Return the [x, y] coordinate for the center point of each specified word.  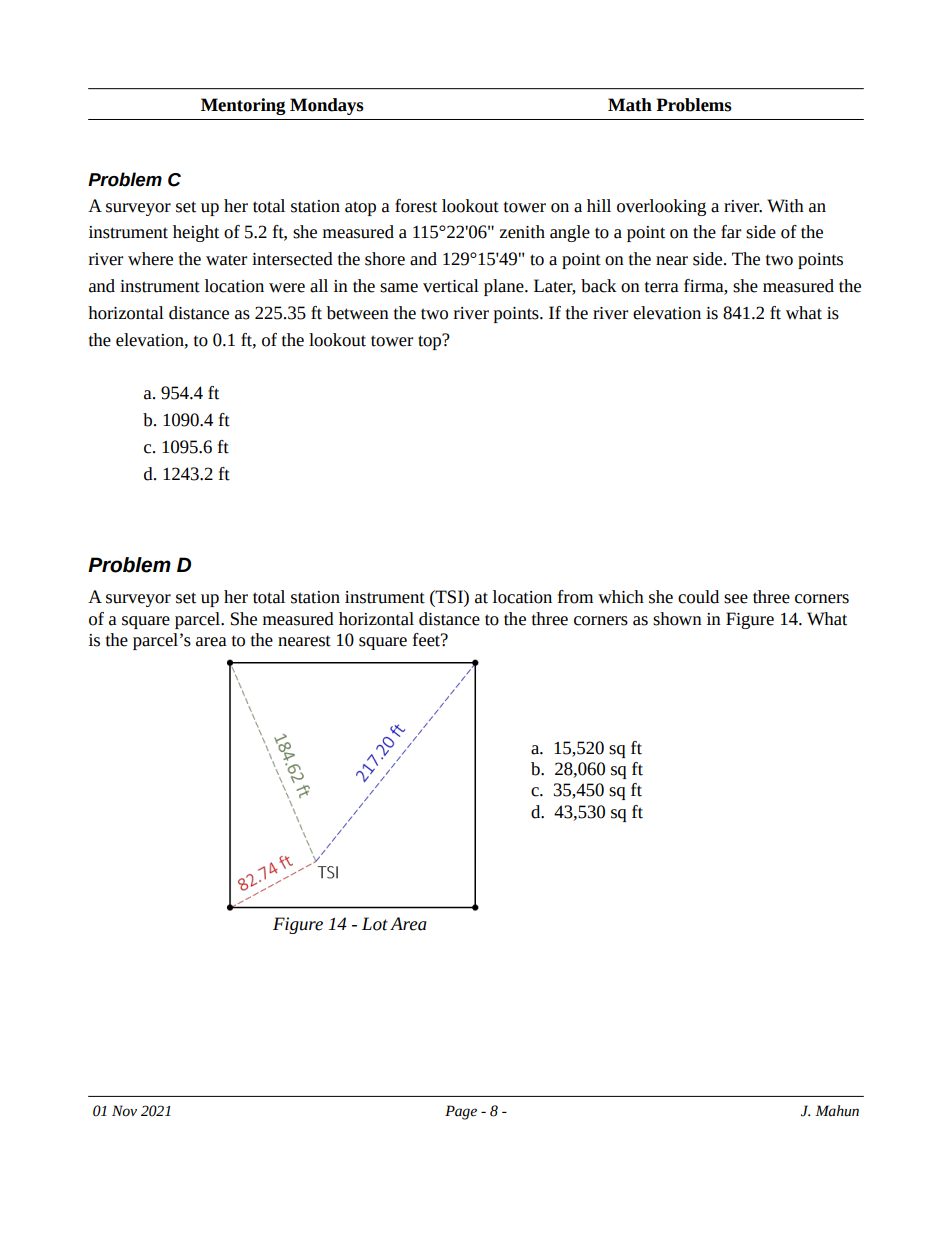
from [575, 597]
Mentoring [243, 106]
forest [416, 206]
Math [630, 105]
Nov [124, 1111]
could [698, 597]
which [621, 597]
